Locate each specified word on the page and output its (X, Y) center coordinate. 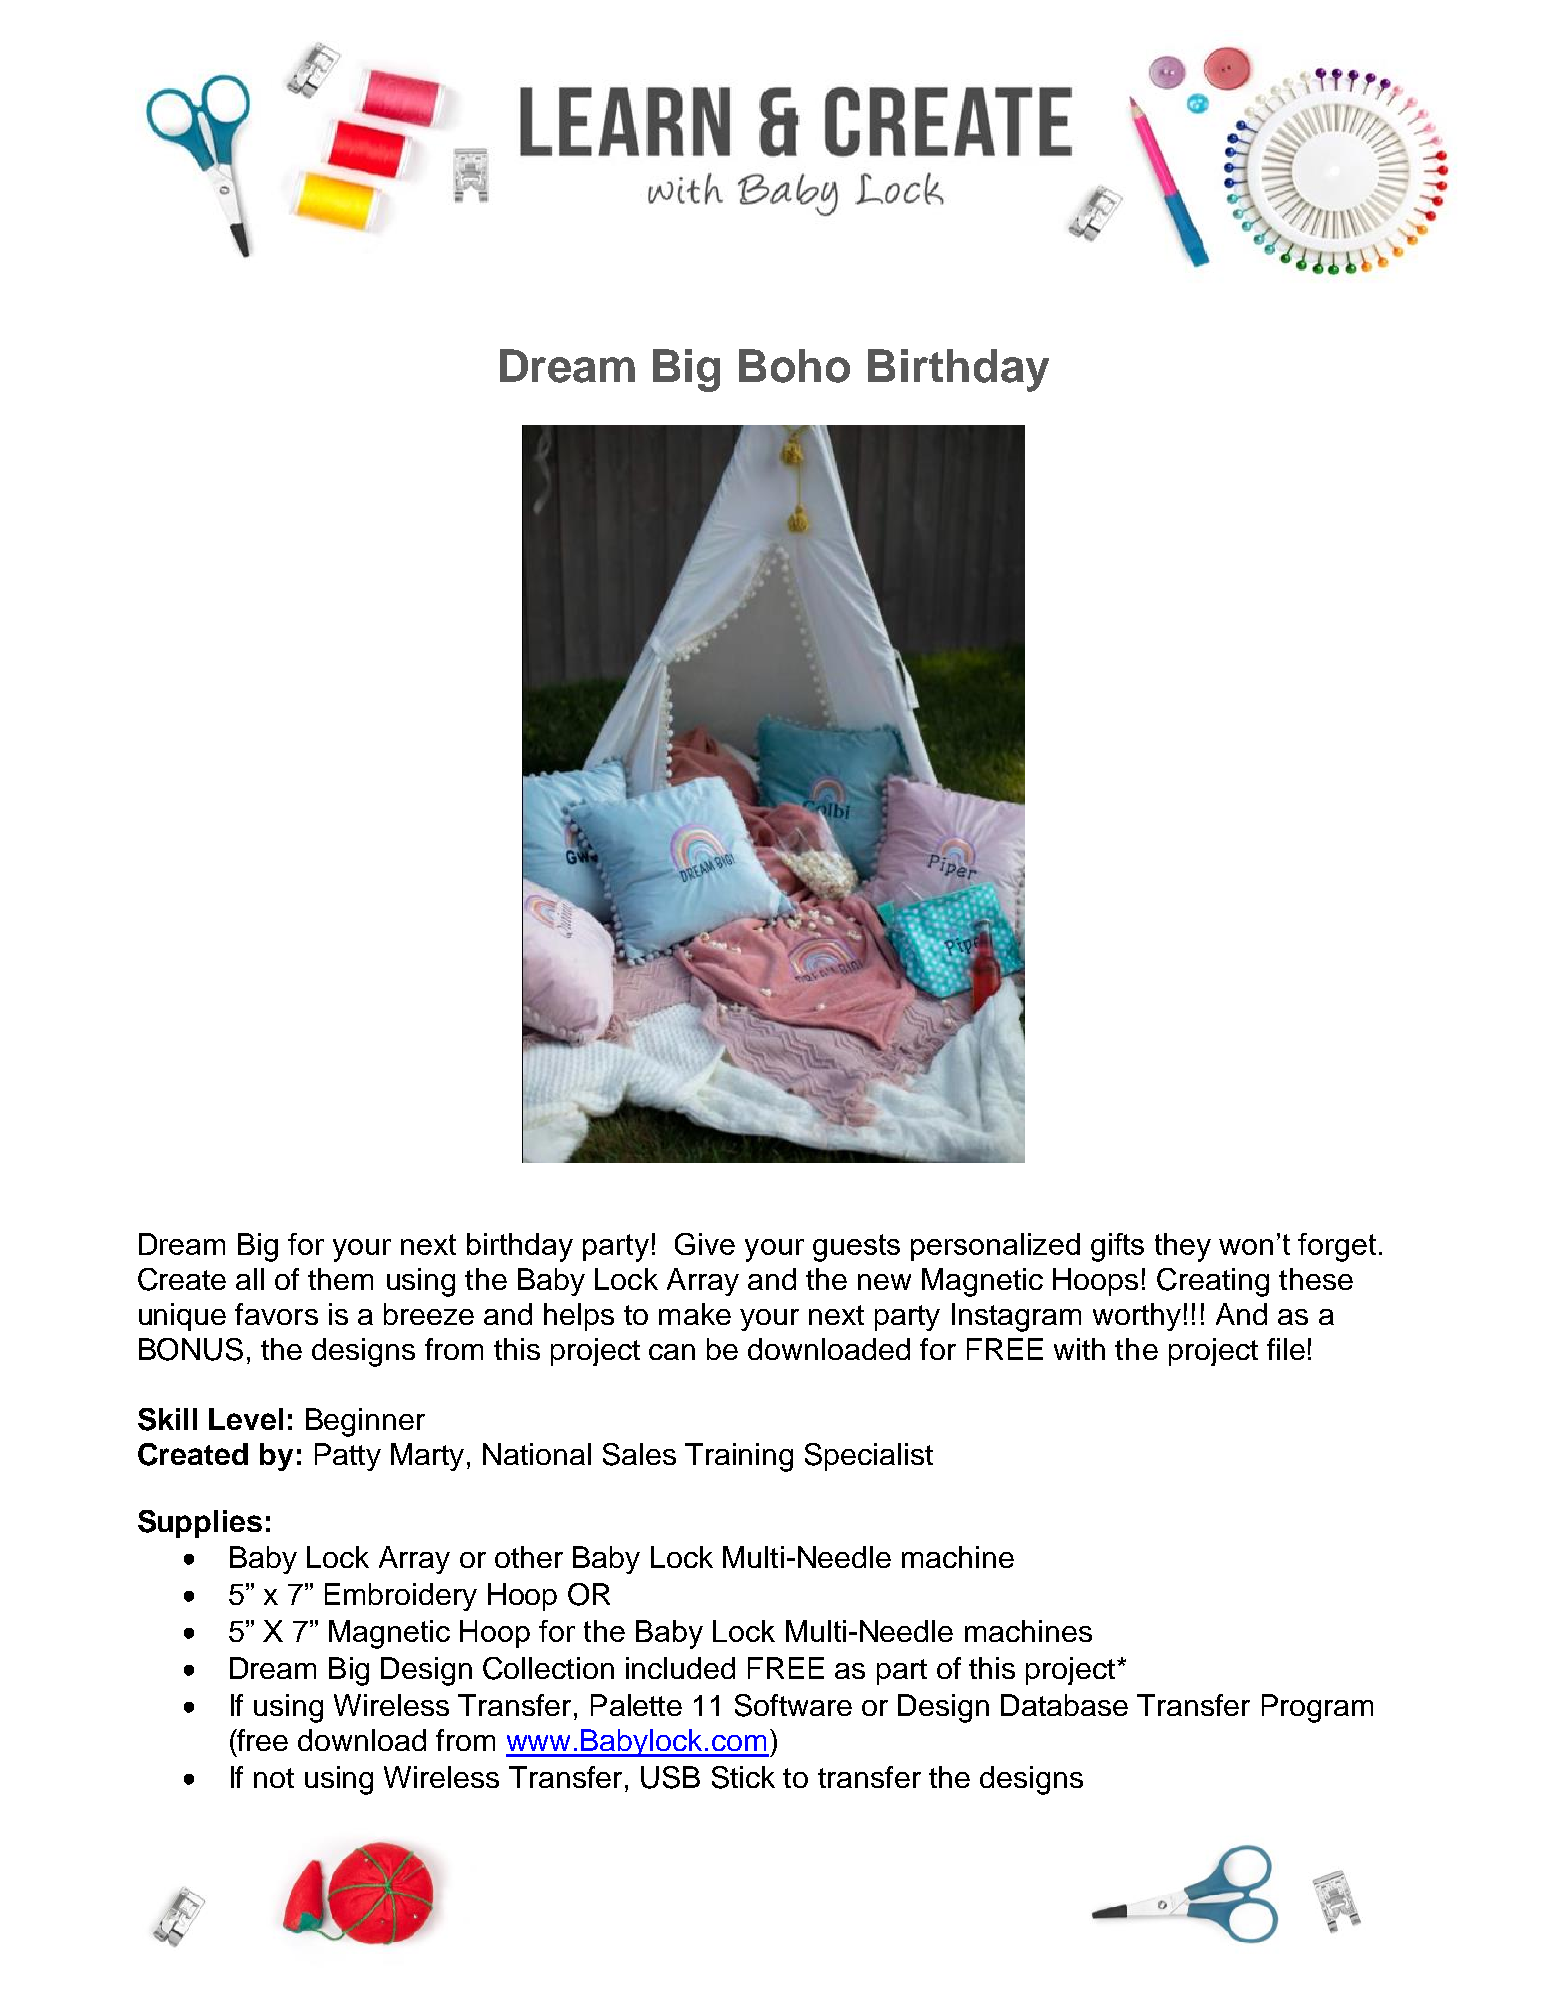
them (340, 1279)
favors (276, 1314)
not (274, 1778)
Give (705, 1244)
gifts (1117, 1247)
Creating (1213, 1282)
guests (856, 1248)
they (1183, 1247)
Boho (794, 366)
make (695, 1314)
